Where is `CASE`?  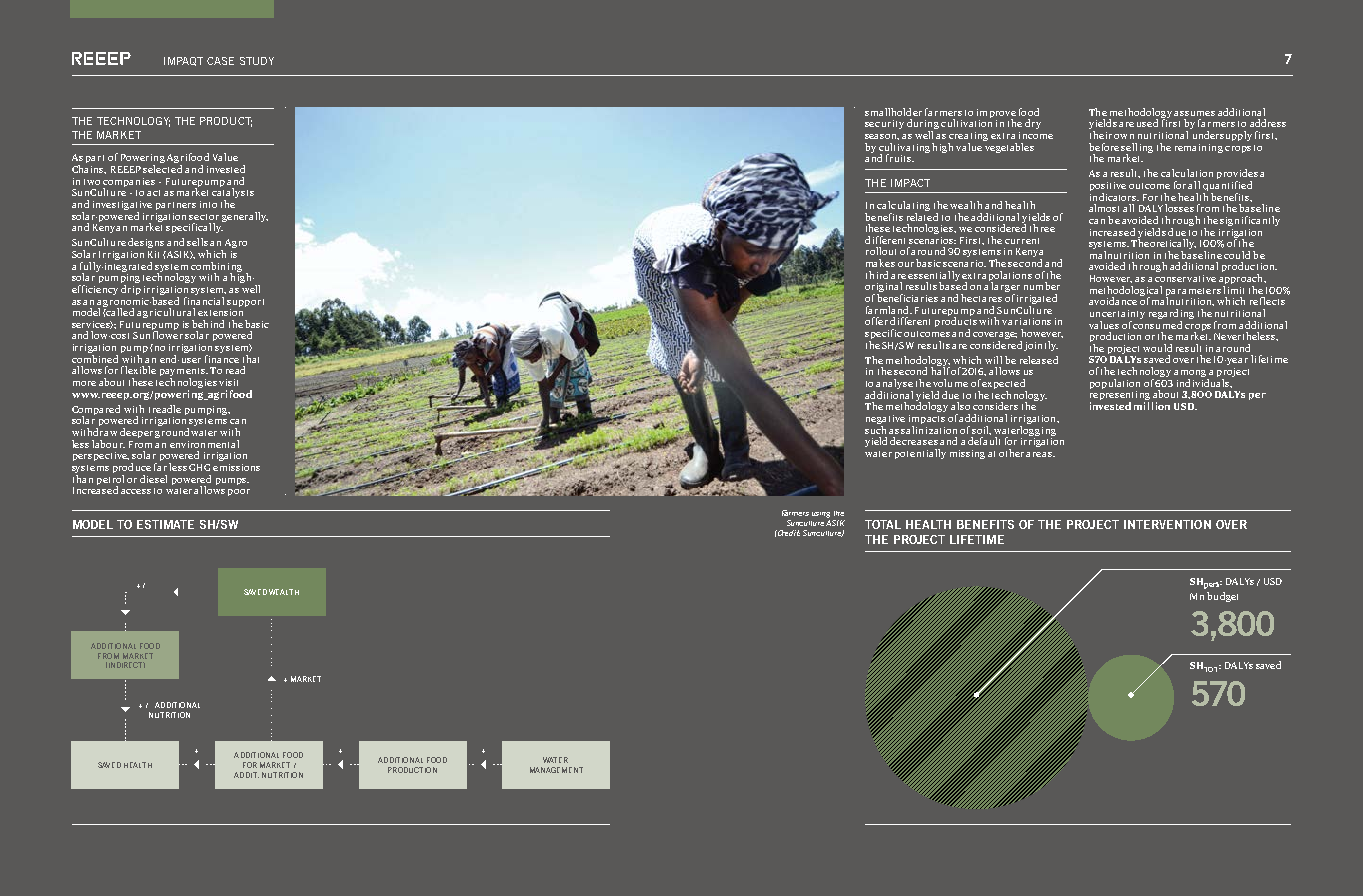 CASE is located at coordinates (220, 61).
